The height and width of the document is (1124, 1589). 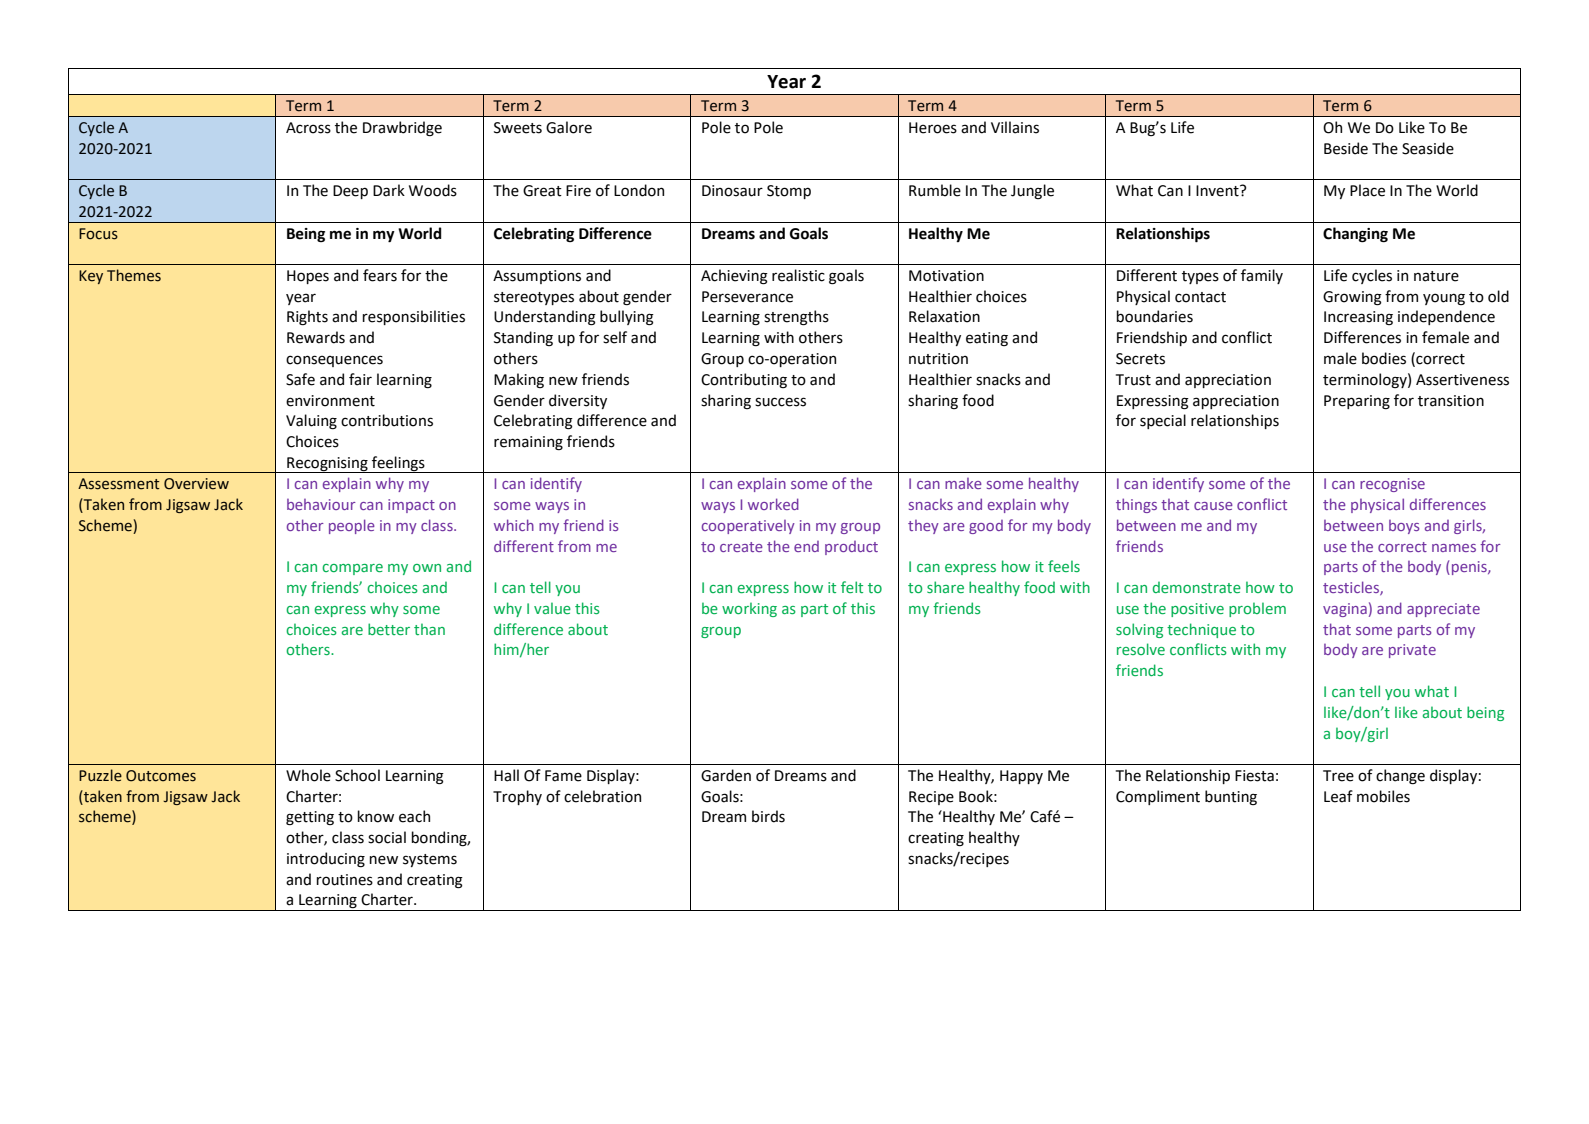 What do you see at coordinates (744, 380) in the document?
I see `Contributing` at bounding box center [744, 380].
